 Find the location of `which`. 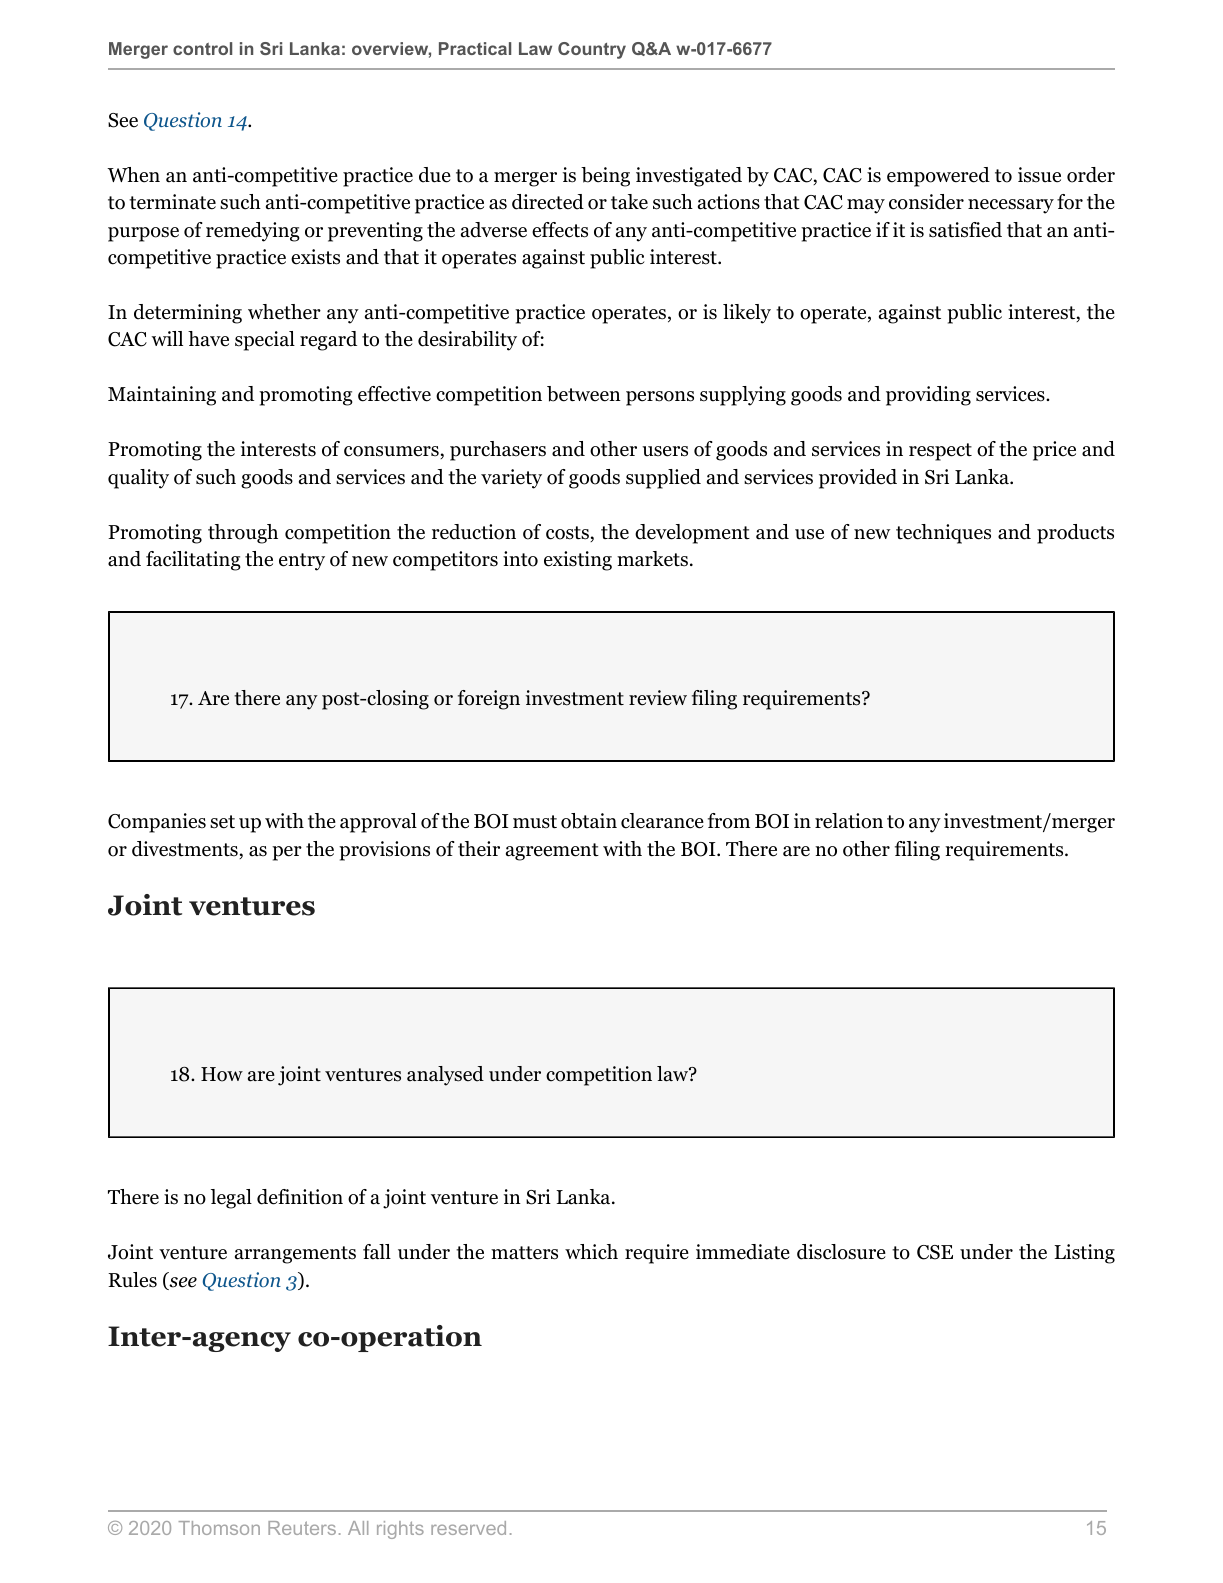

which is located at coordinates (591, 1252).
